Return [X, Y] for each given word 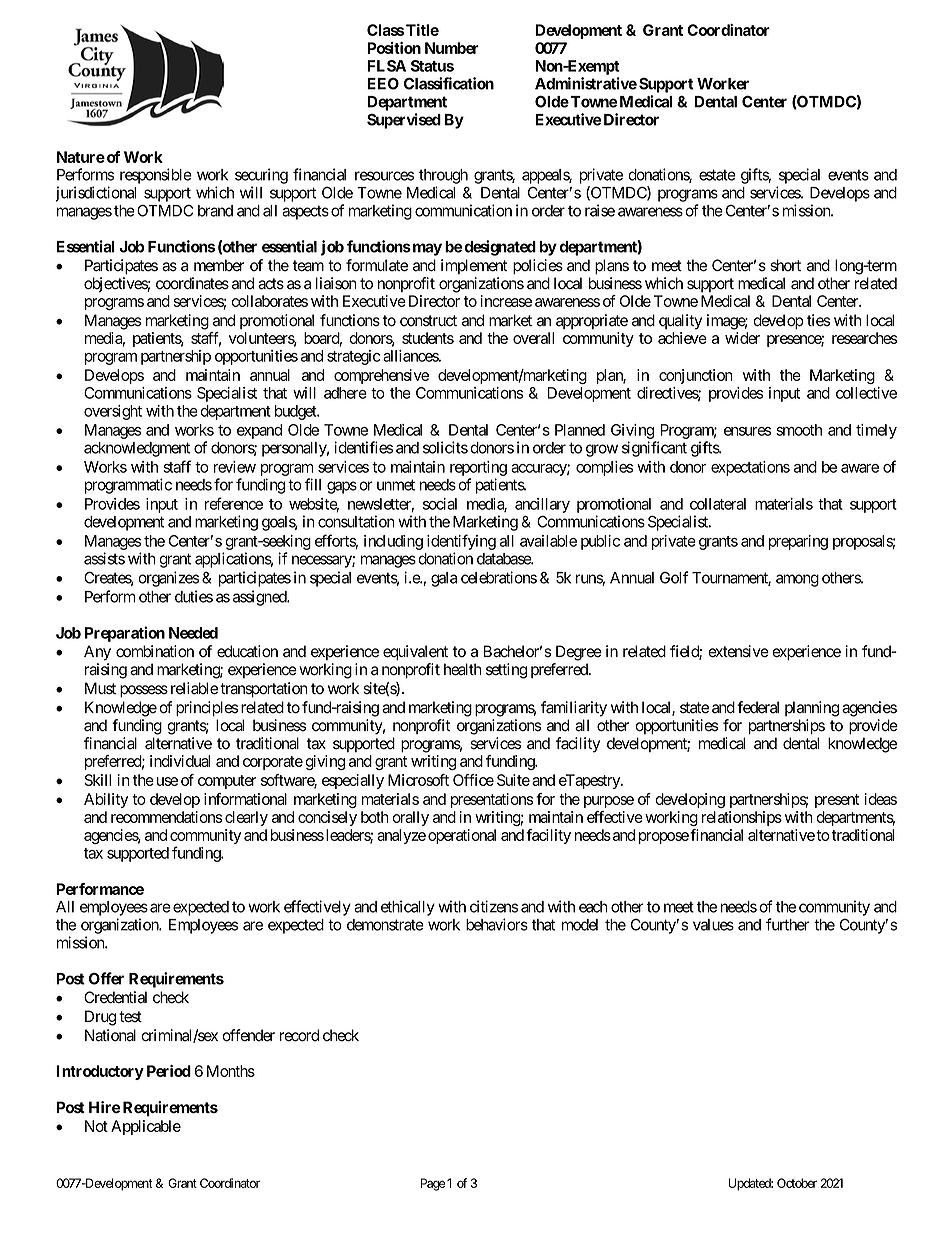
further [787, 924]
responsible [156, 176]
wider [742, 338]
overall [533, 338]
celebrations [499, 577]
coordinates [192, 283]
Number [452, 48]
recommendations [166, 817]
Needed [193, 633]
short [785, 265]
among [797, 580]
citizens [494, 906]
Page [432, 1184]
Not [96, 1126]
